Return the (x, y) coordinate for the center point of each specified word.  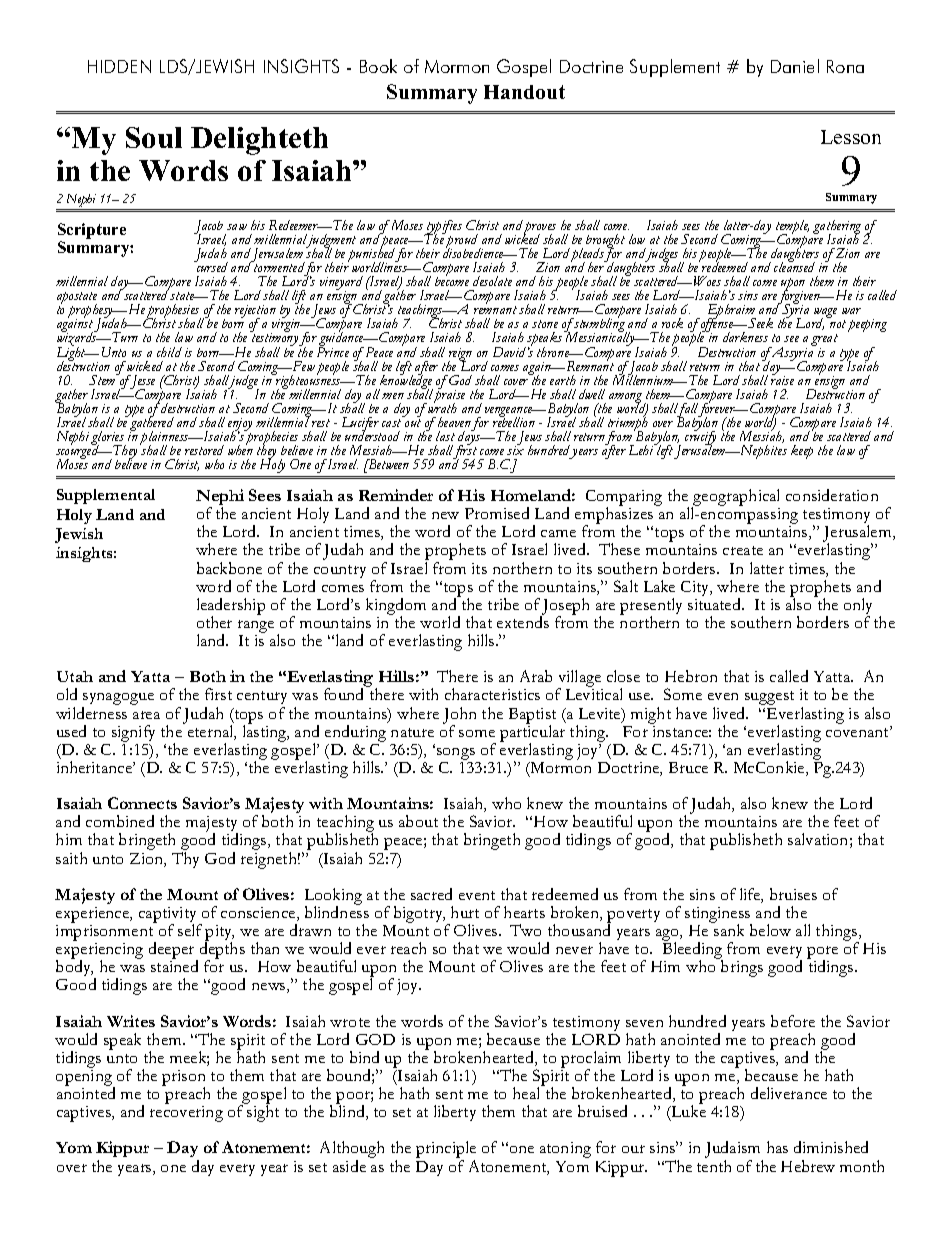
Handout (524, 92)
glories (108, 439)
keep (802, 452)
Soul (154, 137)
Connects (142, 803)
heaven (453, 422)
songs (456, 754)
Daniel (795, 66)
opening (85, 1079)
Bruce (688, 767)
